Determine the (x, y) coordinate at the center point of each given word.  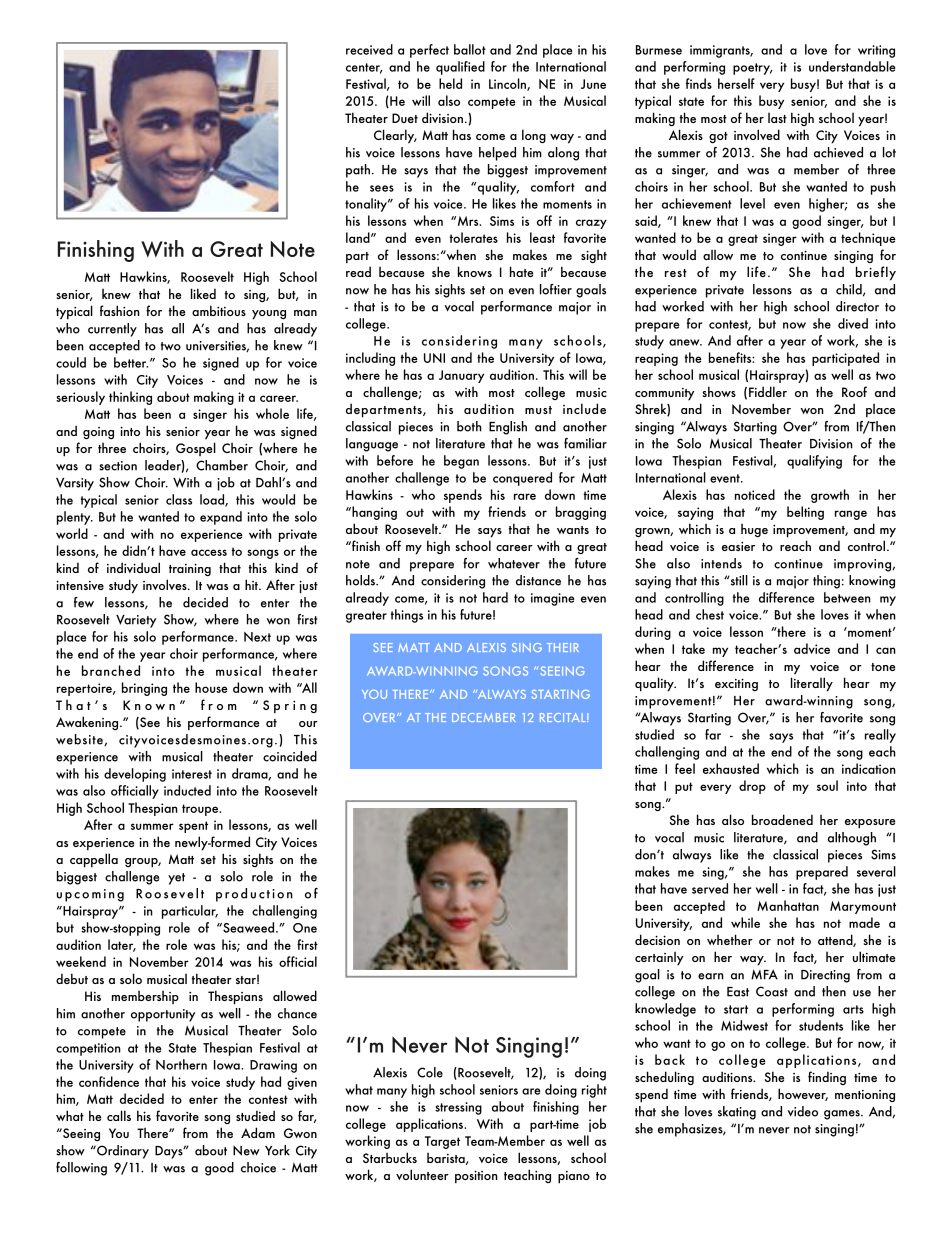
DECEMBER (484, 717)
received (369, 49)
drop (752, 787)
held (450, 83)
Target (442, 1142)
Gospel (196, 449)
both (469, 426)
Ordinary (122, 1152)
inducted (187, 790)
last (777, 117)
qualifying (814, 462)
